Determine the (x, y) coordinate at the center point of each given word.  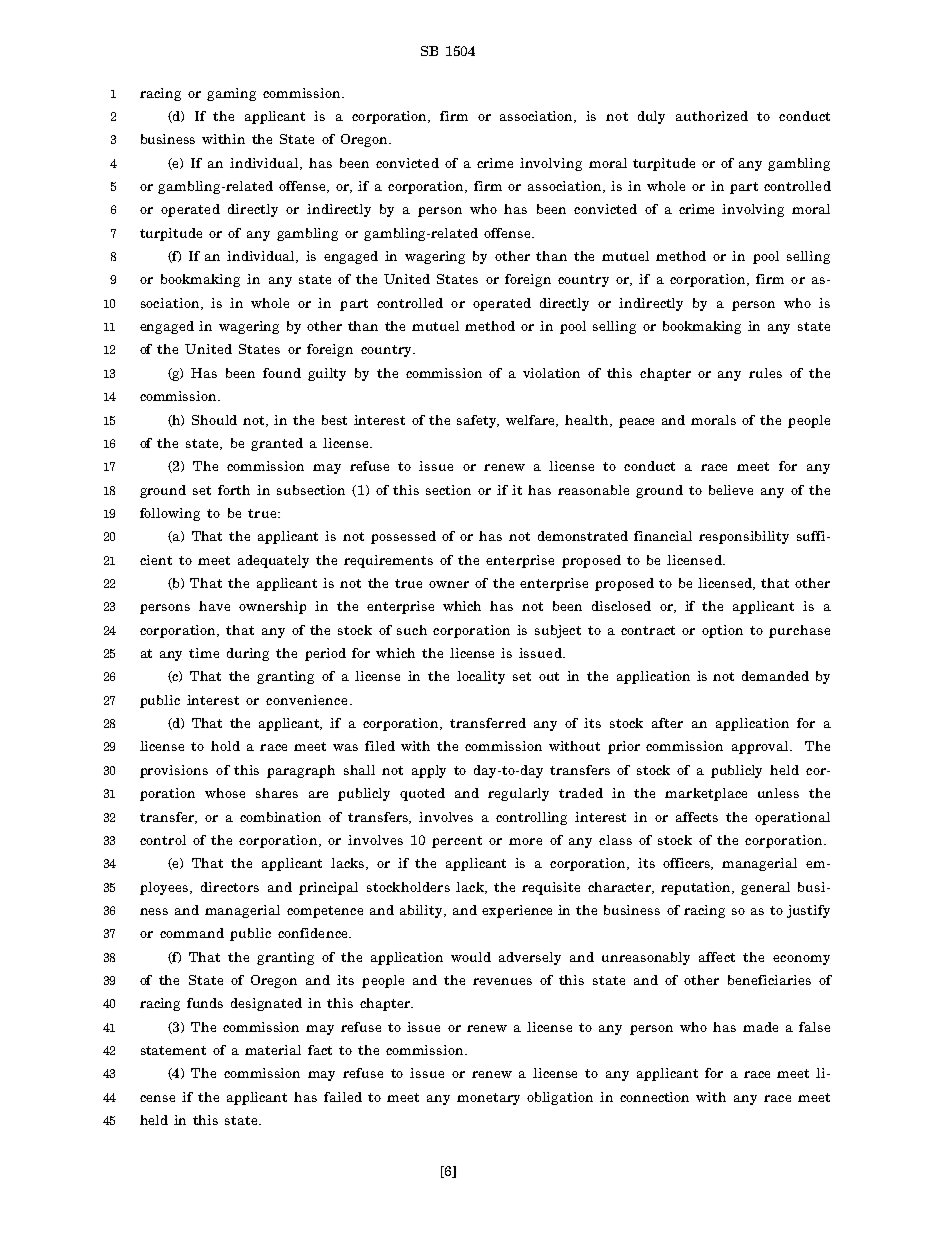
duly (651, 117)
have (214, 606)
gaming (231, 94)
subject (558, 631)
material (273, 1050)
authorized (712, 116)
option (722, 631)
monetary (488, 1099)
